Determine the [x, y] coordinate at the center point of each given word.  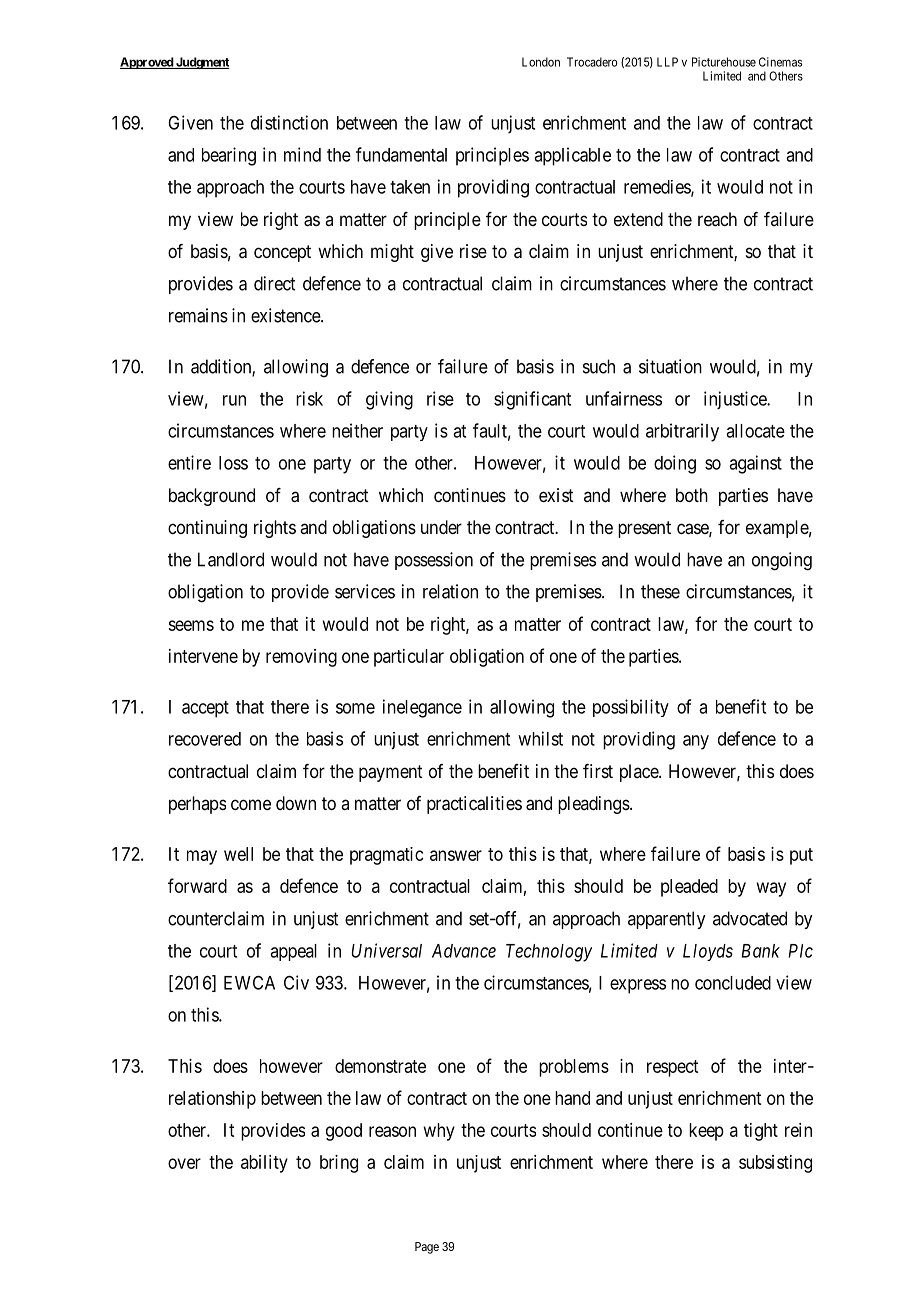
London [541, 62]
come [251, 804]
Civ [296, 982]
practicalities [474, 805]
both [692, 495]
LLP [667, 62]
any [696, 742]
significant [532, 400]
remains [198, 315]
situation [670, 366]
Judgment [202, 63]
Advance [464, 951]
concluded [733, 983]
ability [264, 1164]
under [441, 527]
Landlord [231, 559]
